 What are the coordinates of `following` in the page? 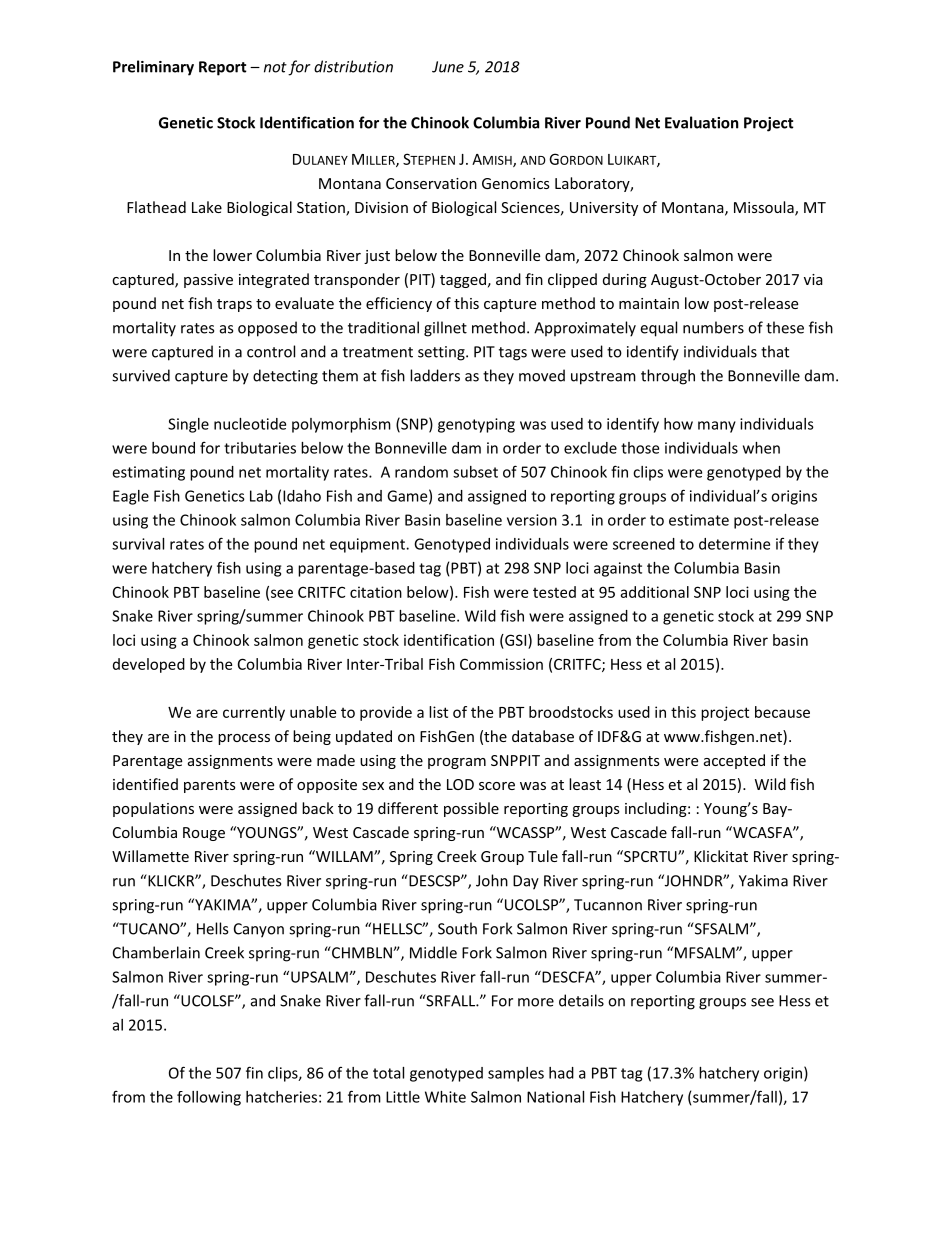 It's located at (209, 1098).
